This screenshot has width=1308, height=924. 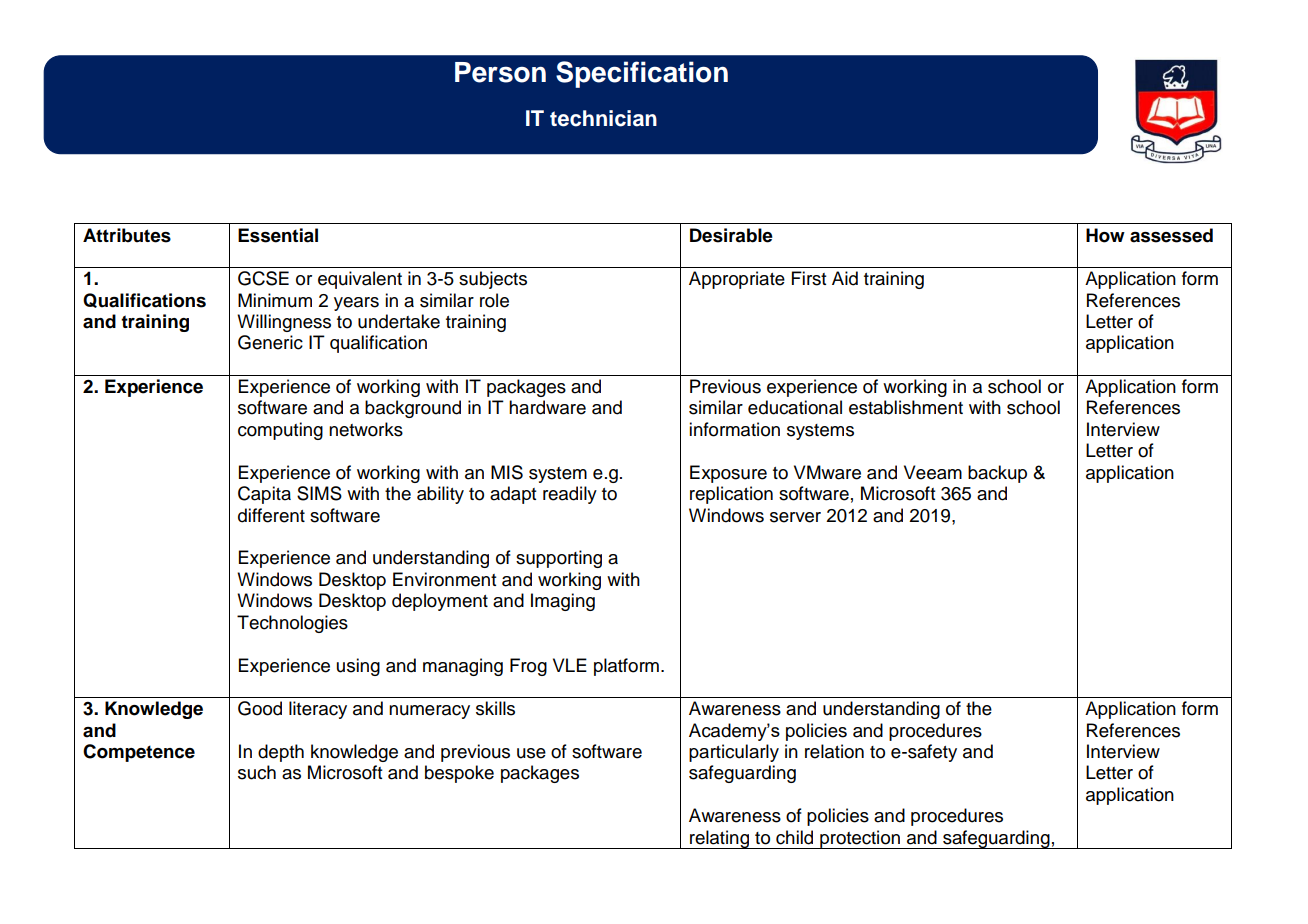 I want to click on How, so click(x=1105, y=235).
